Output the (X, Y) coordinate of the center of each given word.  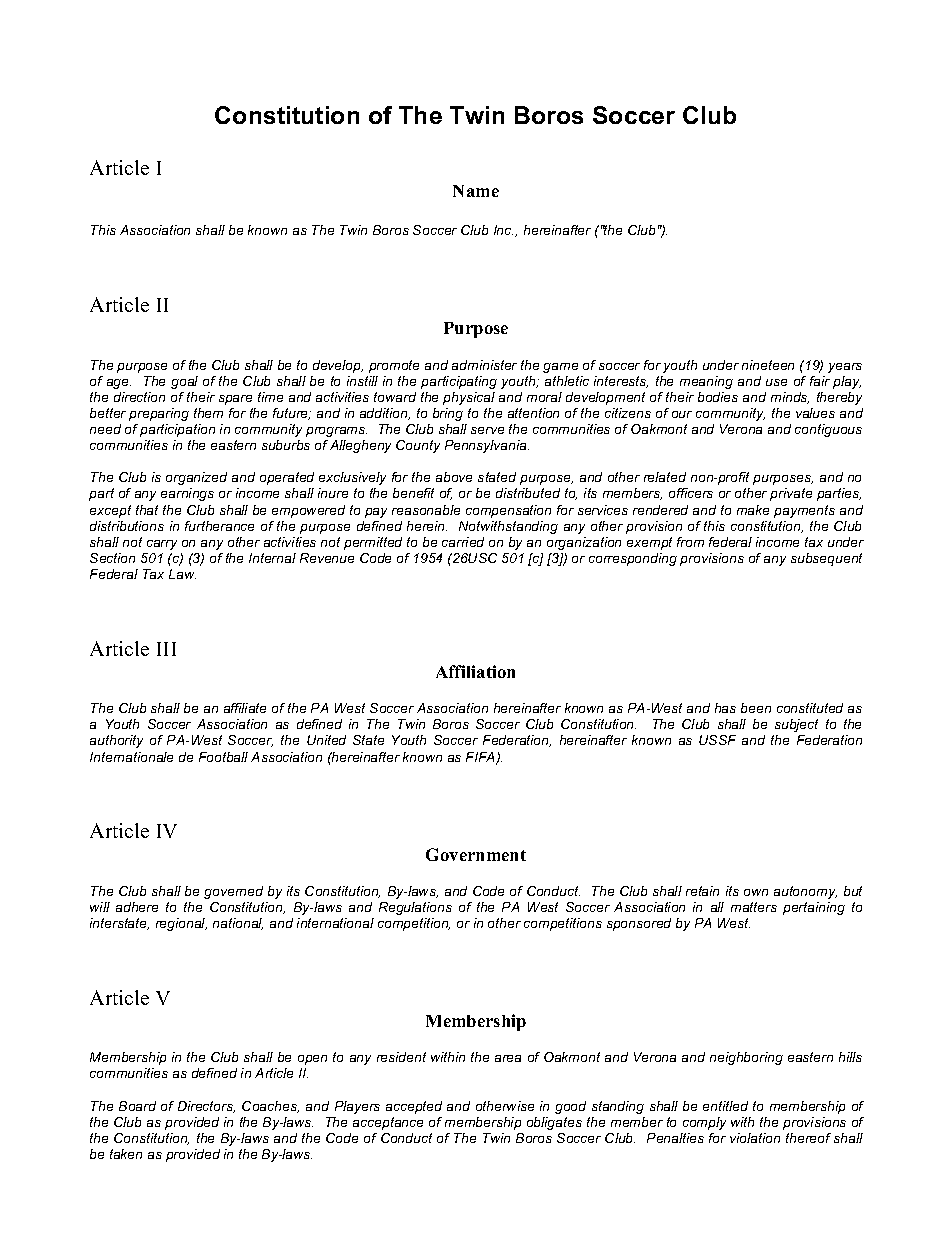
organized (196, 478)
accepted (414, 1107)
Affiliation (475, 671)
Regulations (415, 908)
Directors (206, 1107)
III (166, 649)
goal (184, 382)
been (756, 708)
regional (181, 924)
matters (754, 907)
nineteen (768, 365)
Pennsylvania (487, 446)
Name (476, 191)
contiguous (828, 430)
